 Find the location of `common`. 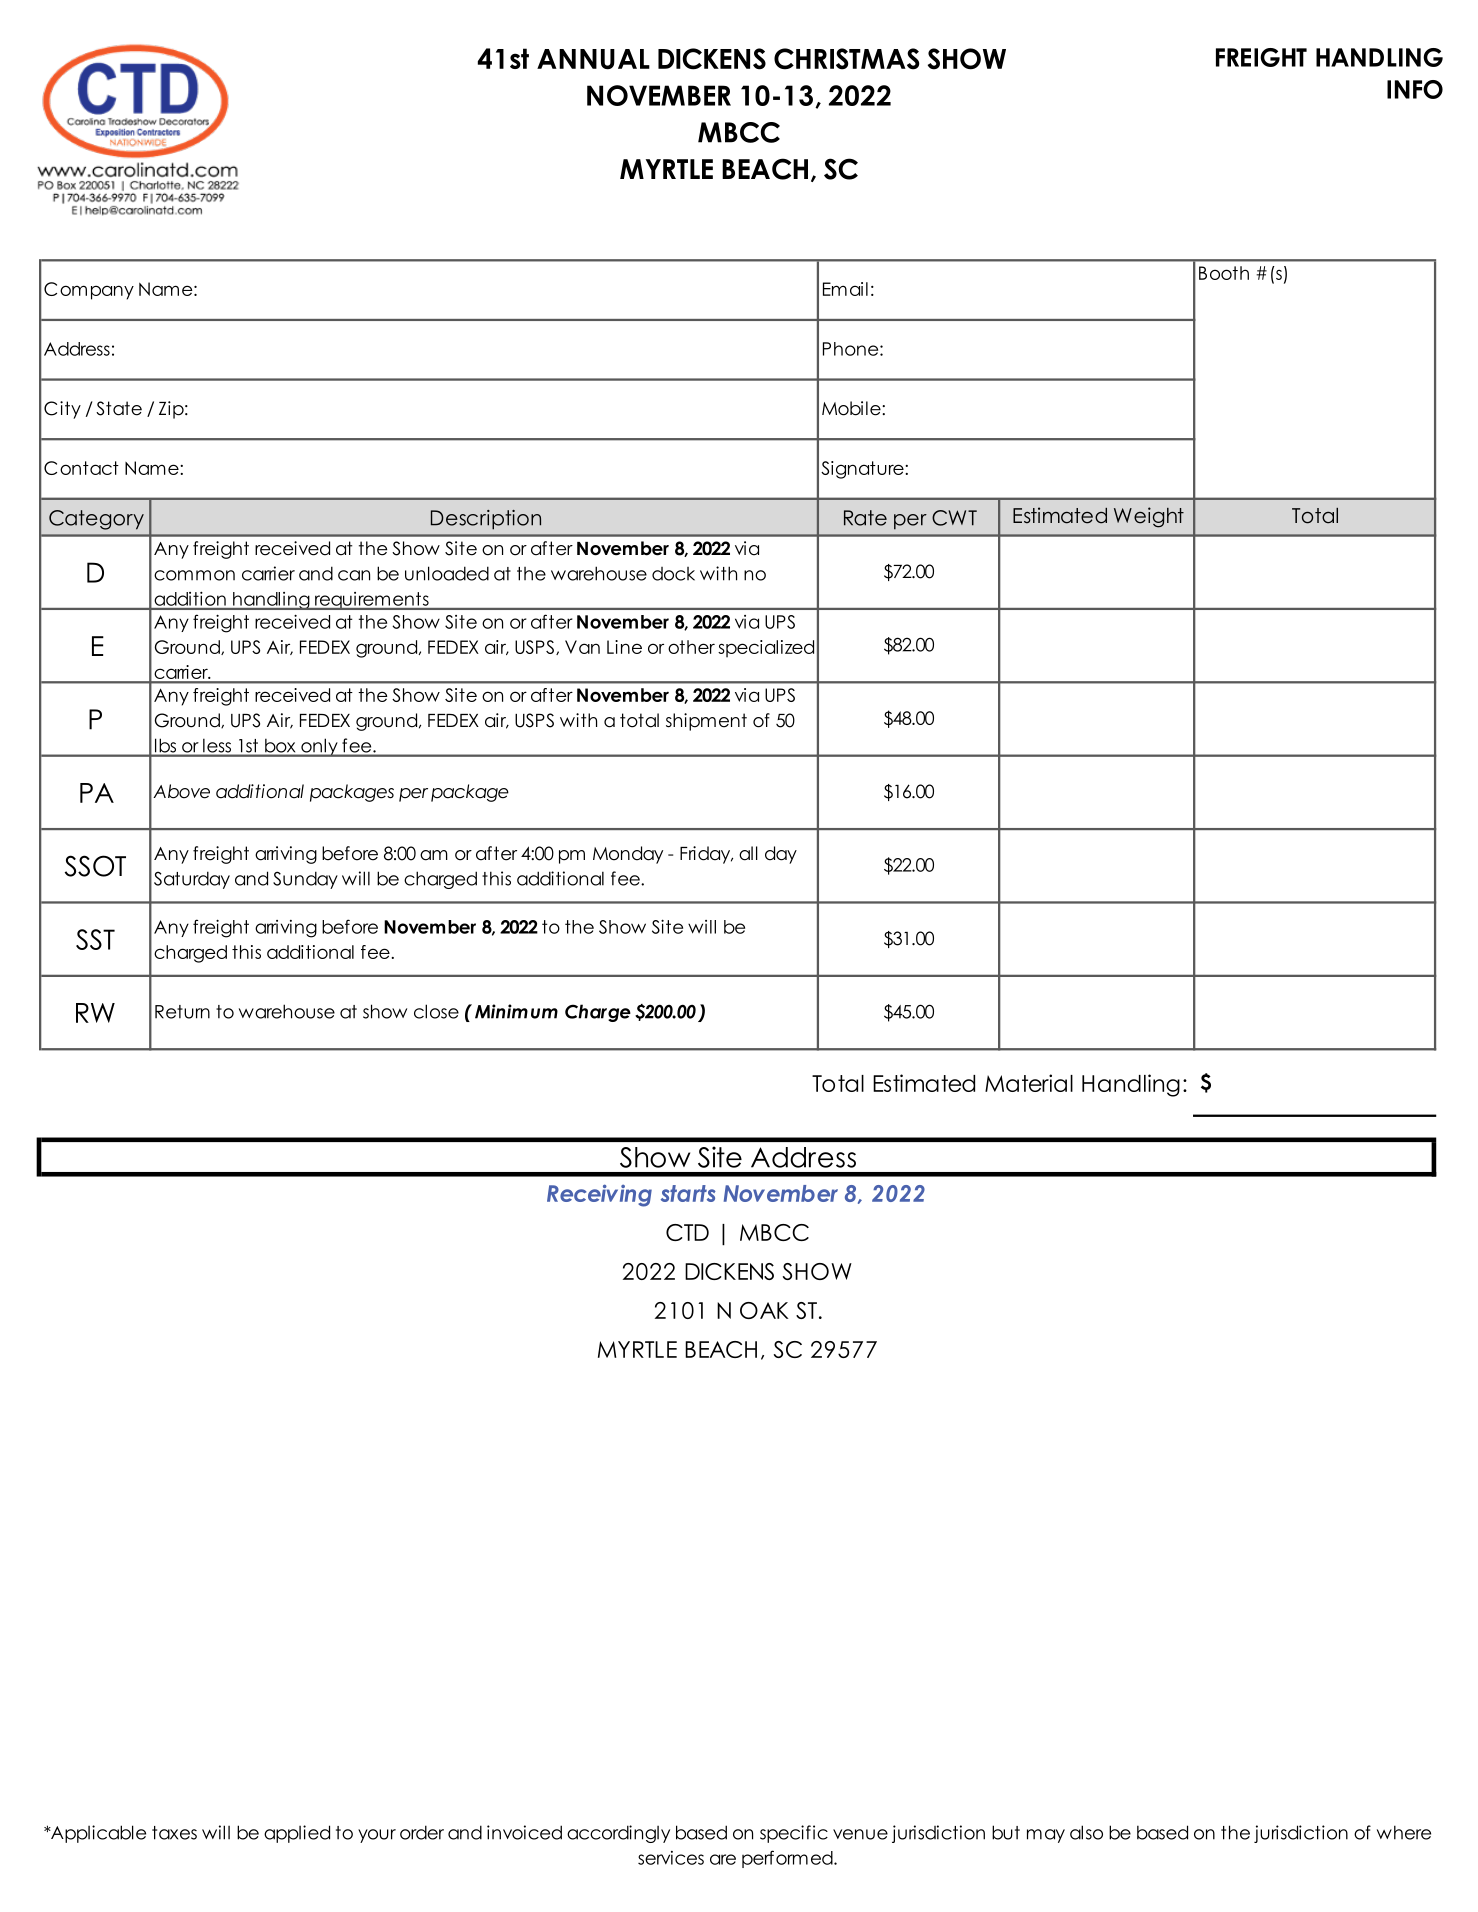

common is located at coordinates (194, 575).
